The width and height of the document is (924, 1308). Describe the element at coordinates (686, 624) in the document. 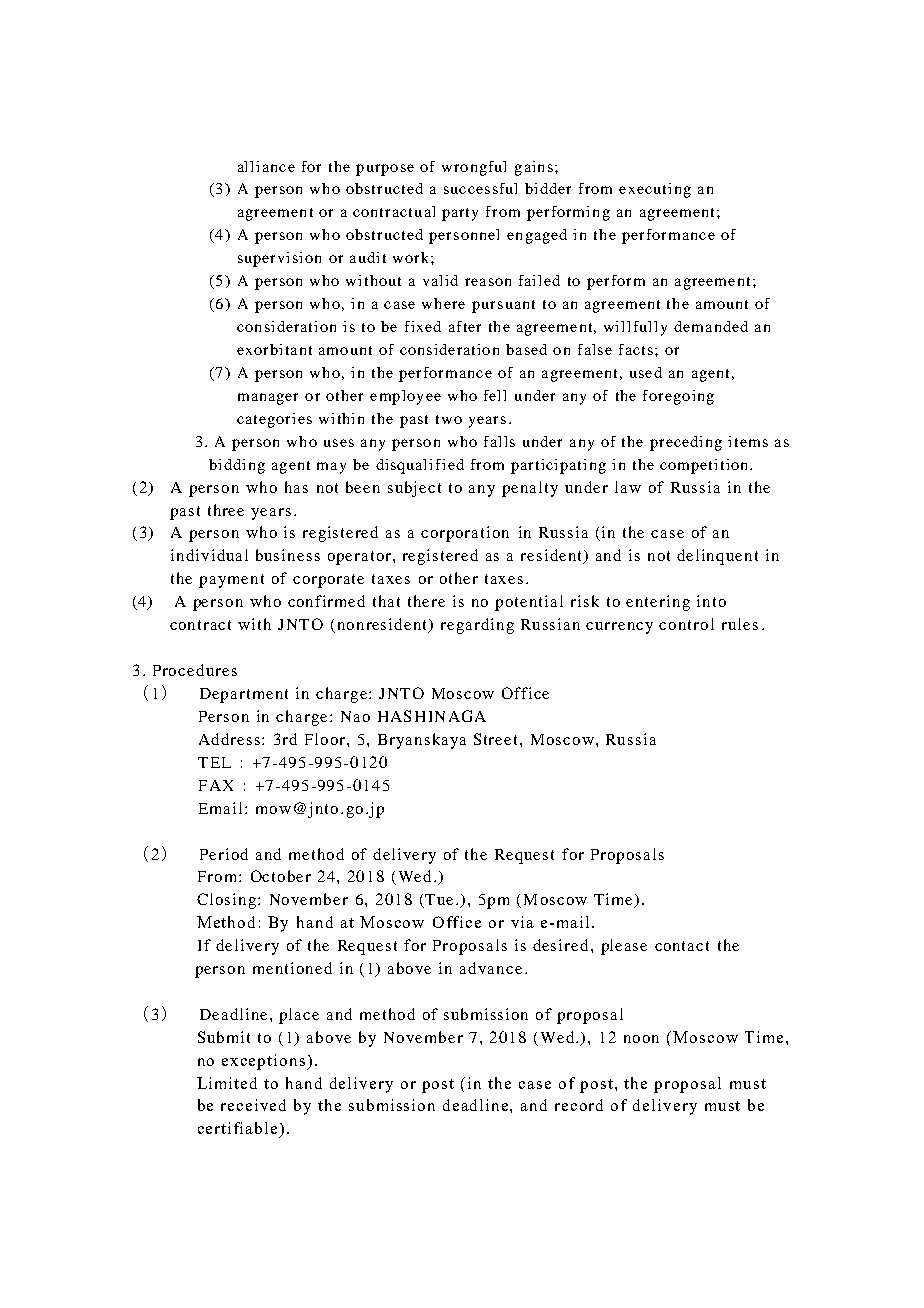

I see `control` at that location.
